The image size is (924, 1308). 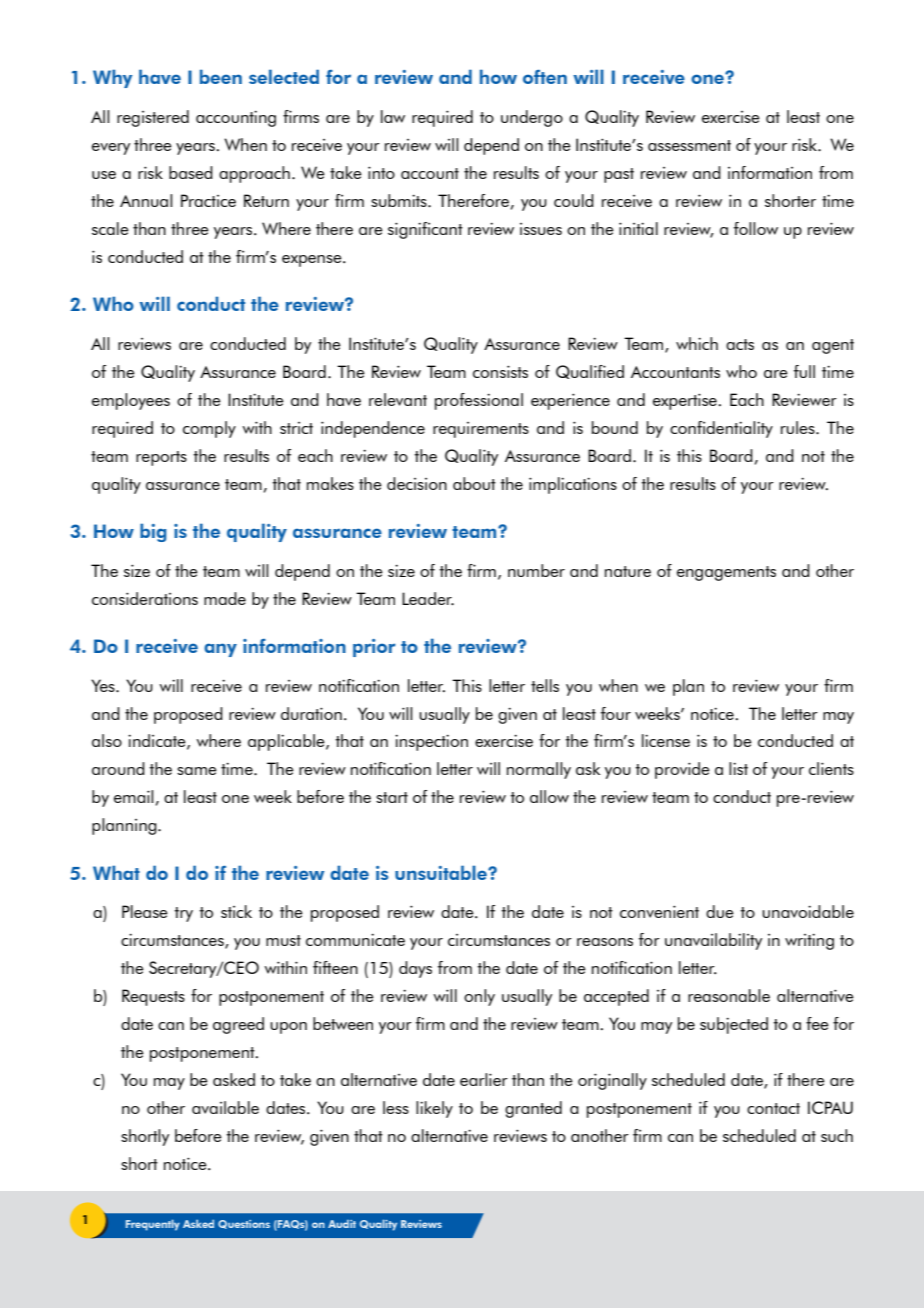 What do you see at coordinates (153, 118) in the screenshot?
I see `registered` at bounding box center [153, 118].
